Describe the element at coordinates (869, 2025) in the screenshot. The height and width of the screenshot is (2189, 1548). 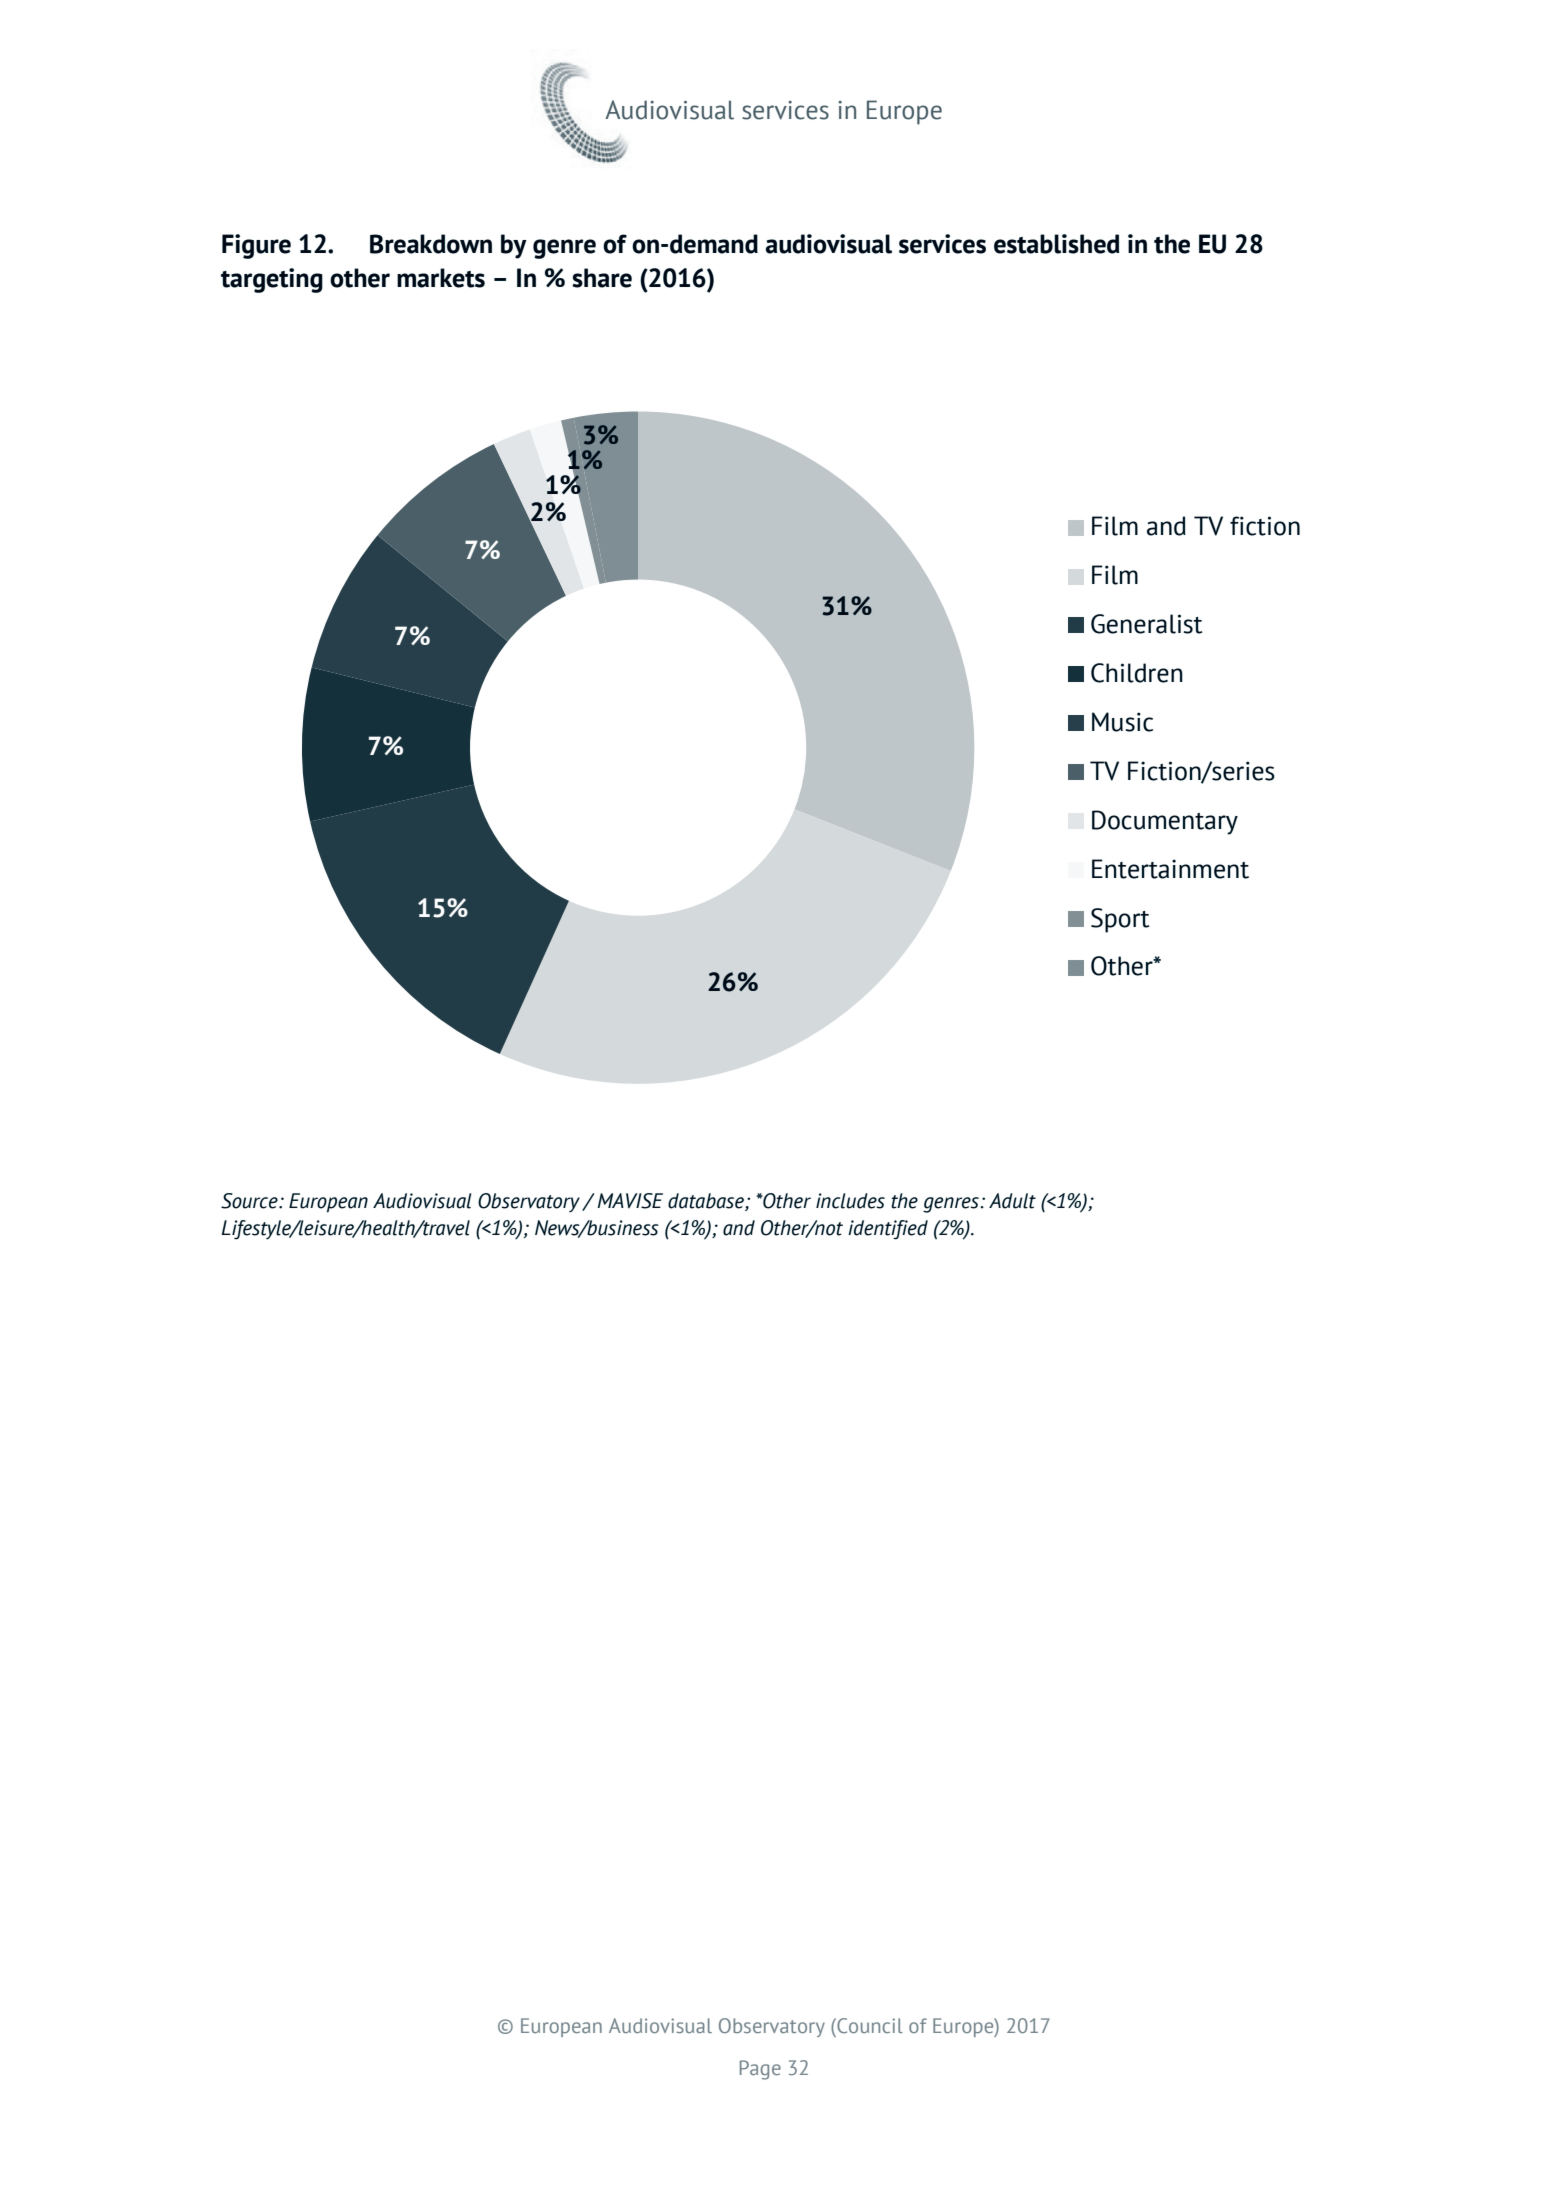
I see `Council` at that location.
